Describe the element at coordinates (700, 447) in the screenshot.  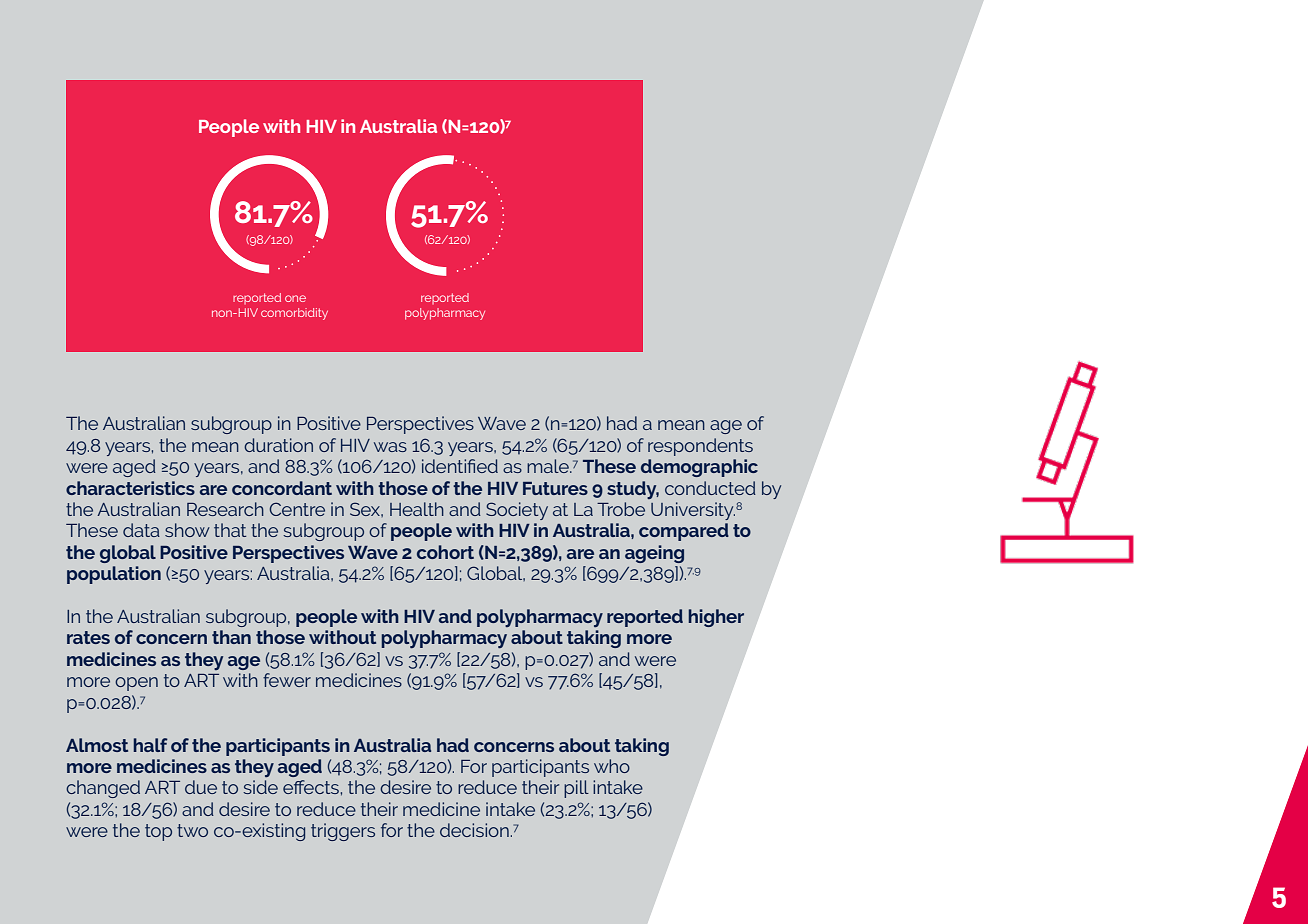
I see `respondents` at that location.
